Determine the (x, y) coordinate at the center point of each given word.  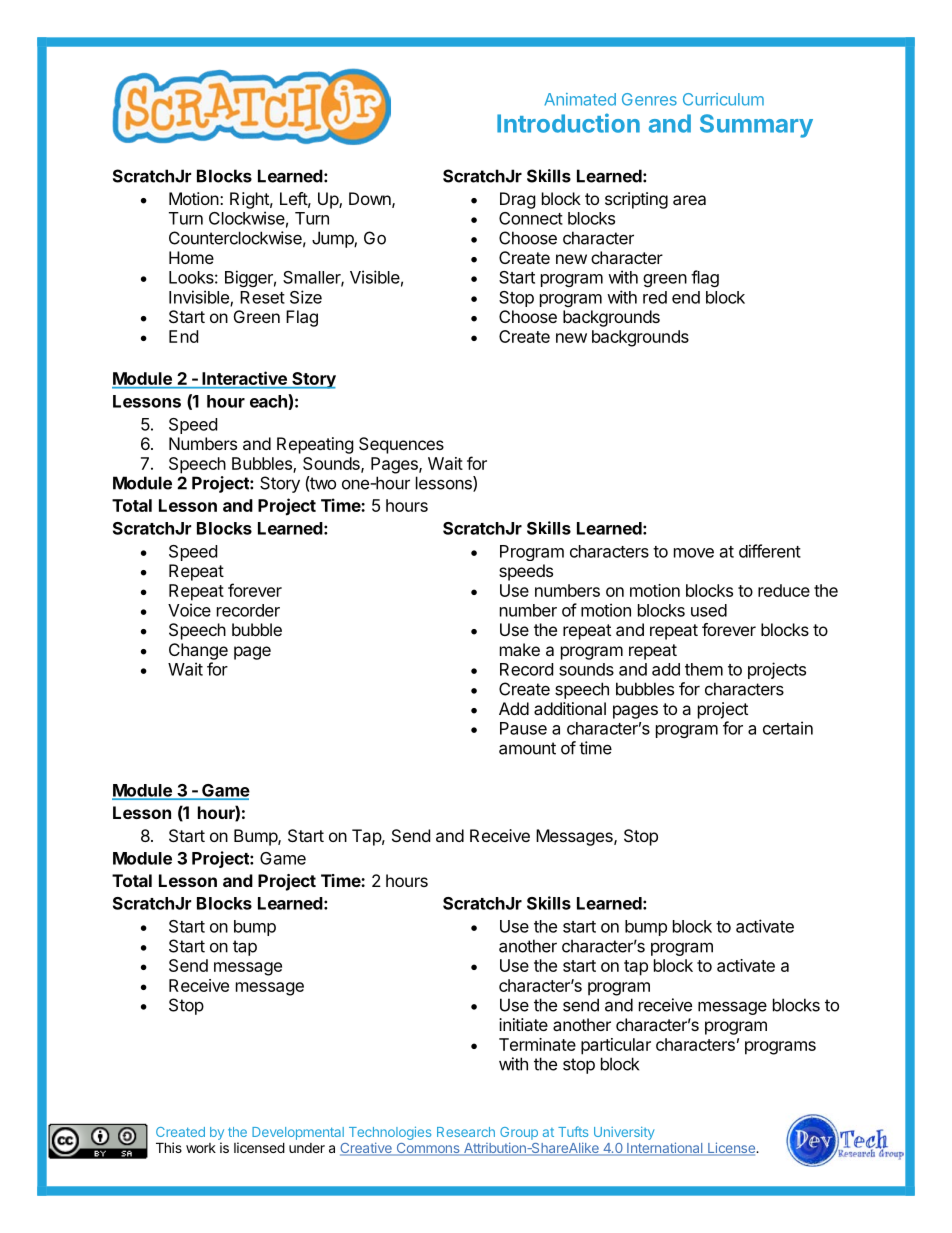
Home (191, 257)
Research (466, 1132)
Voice (189, 610)
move (694, 553)
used (709, 610)
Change (198, 651)
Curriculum (723, 99)
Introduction (568, 123)
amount (527, 748)
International (665, 1149)
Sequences (401, 445)
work (201, 1148)
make (520, 649)
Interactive (244, 379)
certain (788, 728)
